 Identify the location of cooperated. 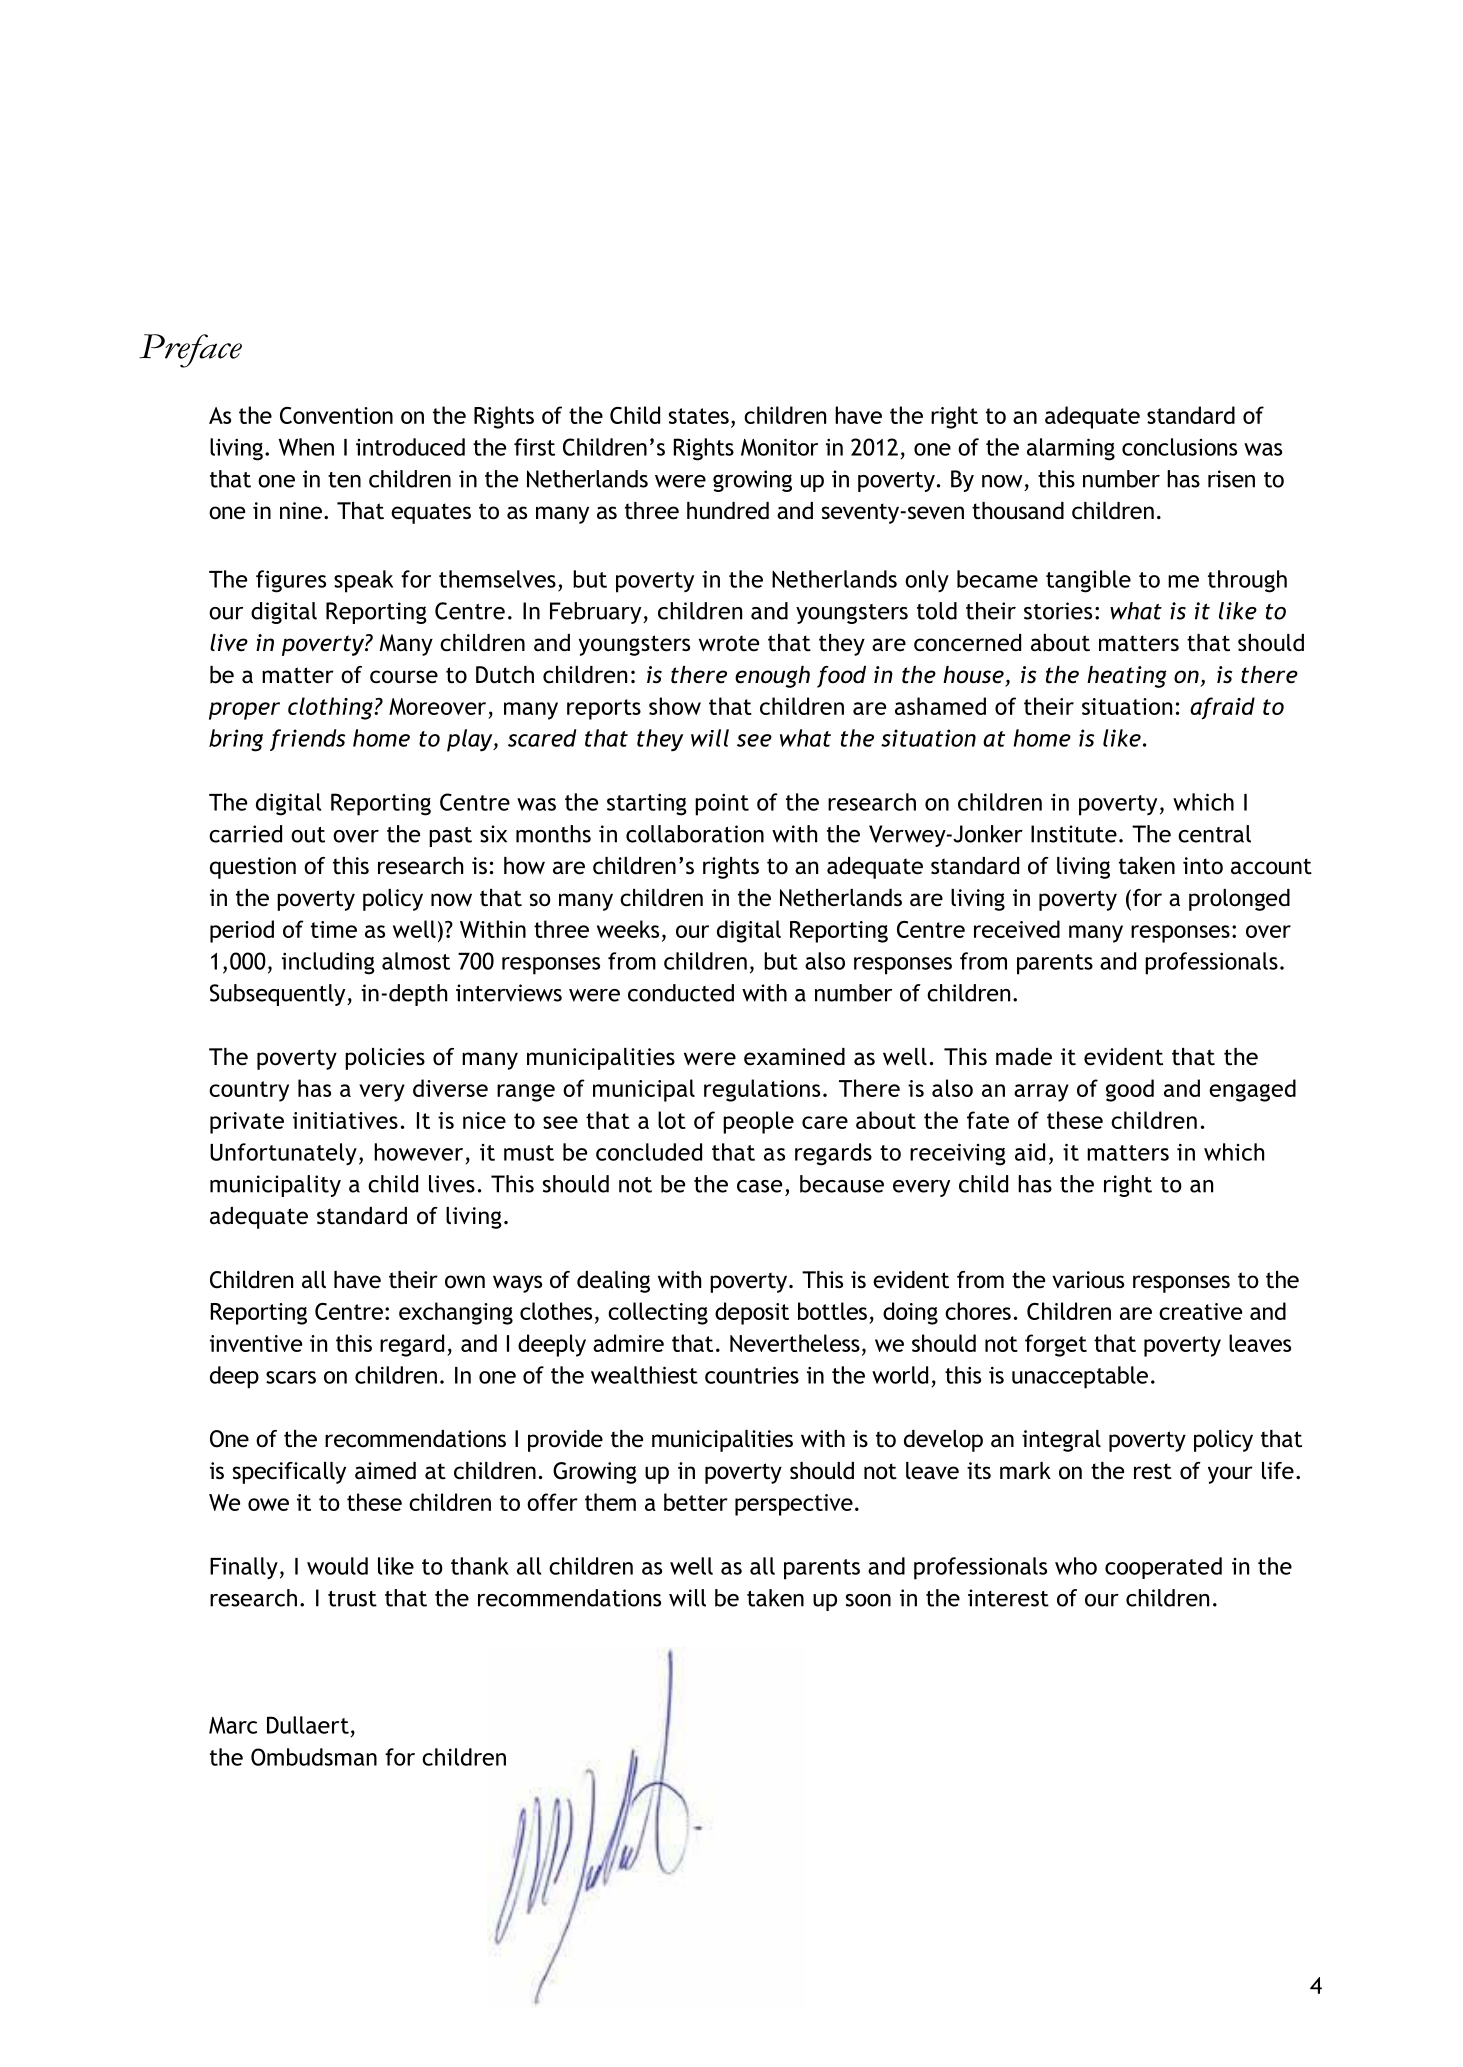
(1163, 1568).
